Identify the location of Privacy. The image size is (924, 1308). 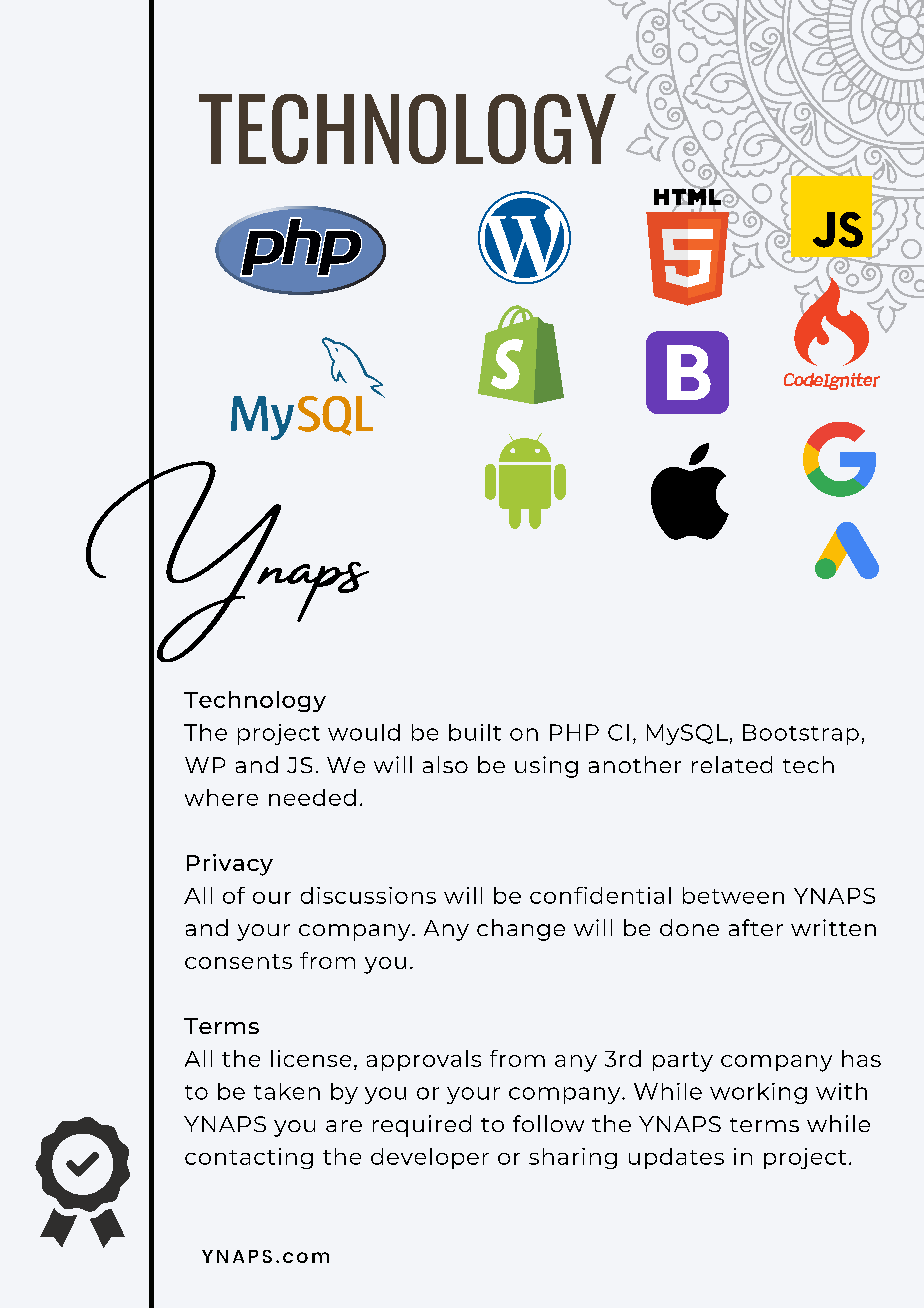
(230, 865).
